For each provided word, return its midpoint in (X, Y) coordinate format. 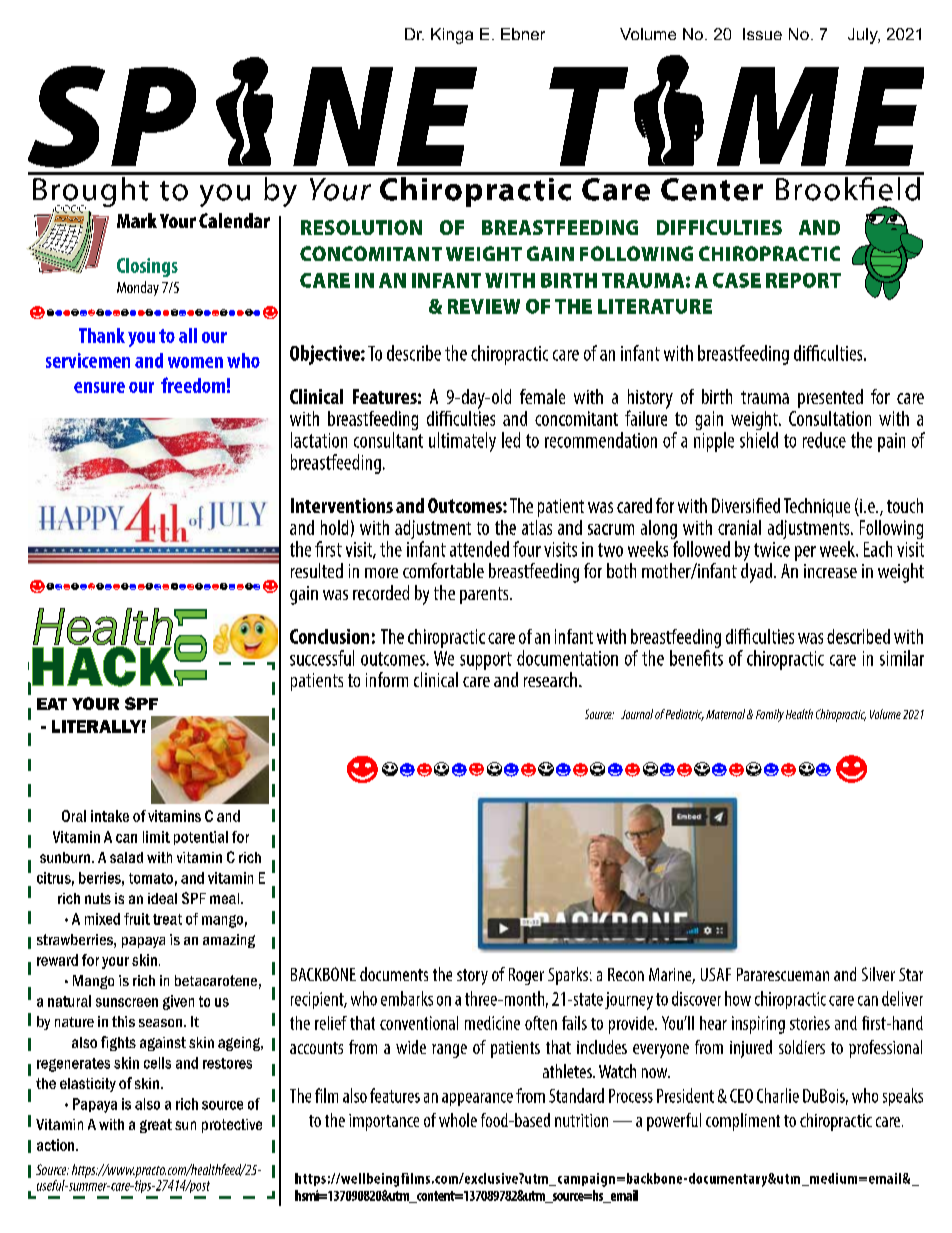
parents (485, 595)
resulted (317, 570)
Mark (137, 220)
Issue (762, 34)
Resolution (361, 227)
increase (830, 571)
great (156, 1126)
